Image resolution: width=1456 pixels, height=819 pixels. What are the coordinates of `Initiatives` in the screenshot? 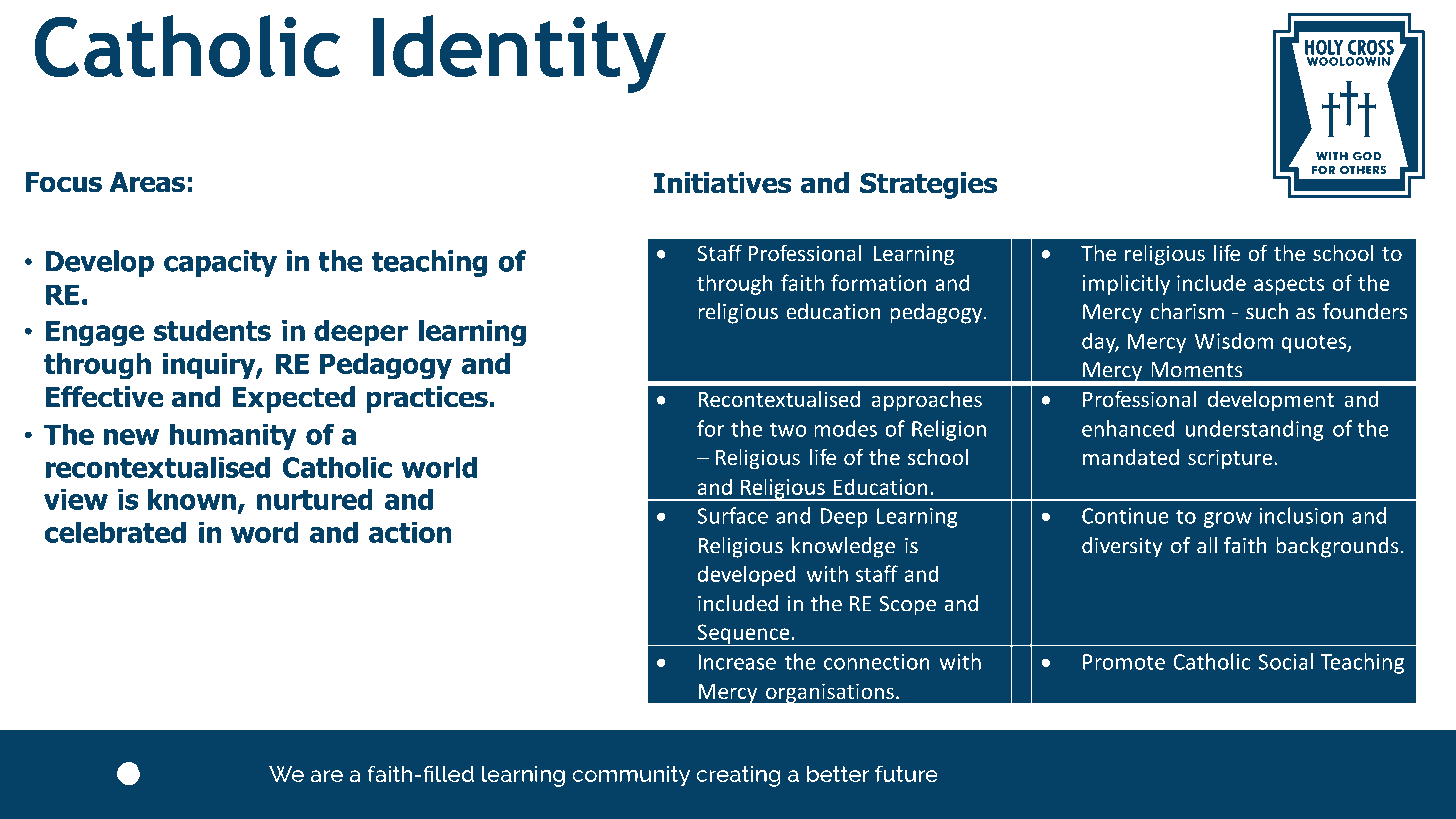 It's located at (722, 183).
